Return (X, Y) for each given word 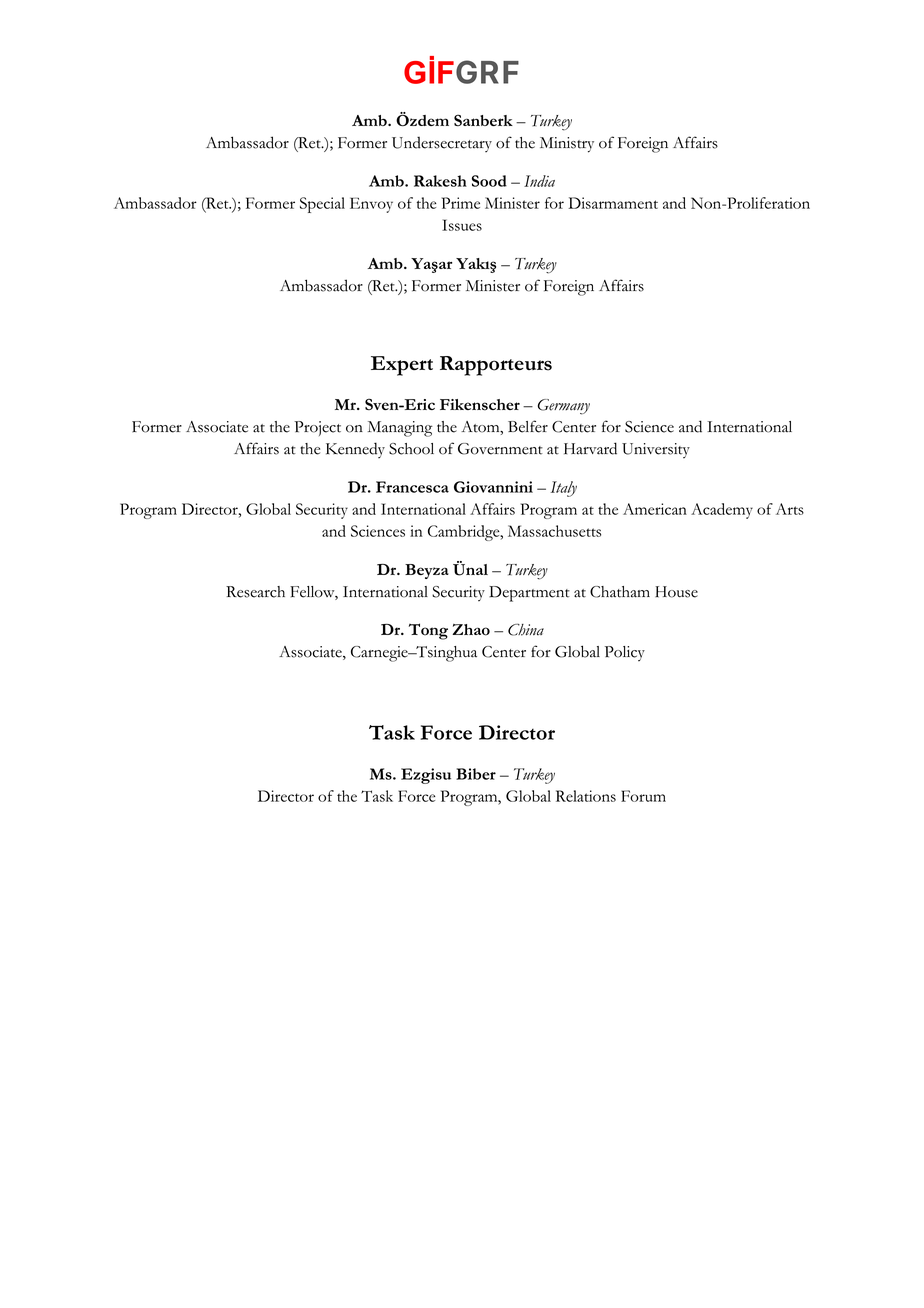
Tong (428, 631)
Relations (586, 796)
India (539, 181)
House (676, 592)
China (526, 630)
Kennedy (355, 450)
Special (322, 205)
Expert (402, 366)
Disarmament (613, 203)
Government (500, 449)
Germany (564, 407)
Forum (643, 796)
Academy (722, 511)
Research (255, 592)
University (656, 450)
